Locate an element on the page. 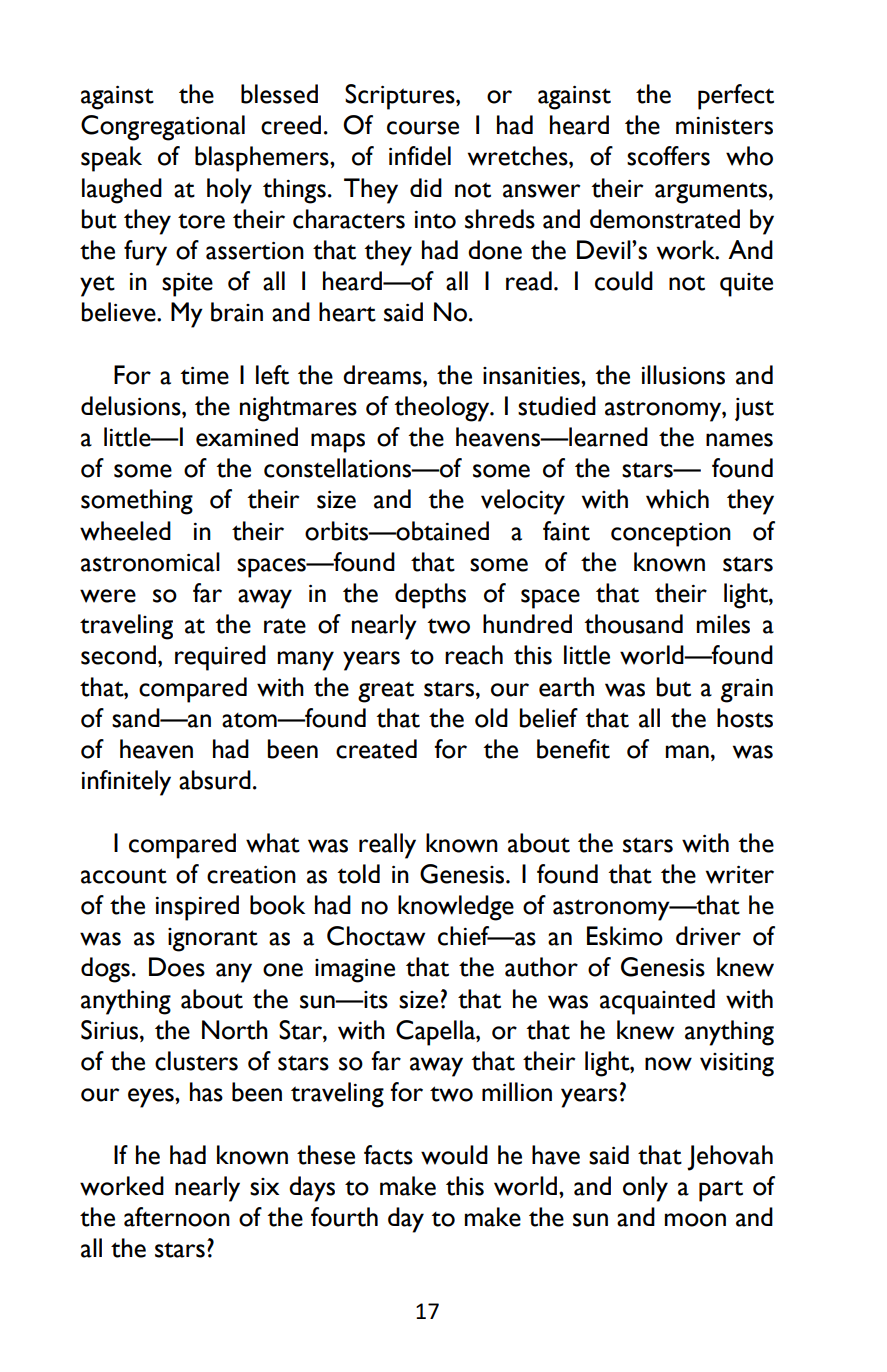 The image size is (887, 1372). miles is located at coordinates (723, 624).
